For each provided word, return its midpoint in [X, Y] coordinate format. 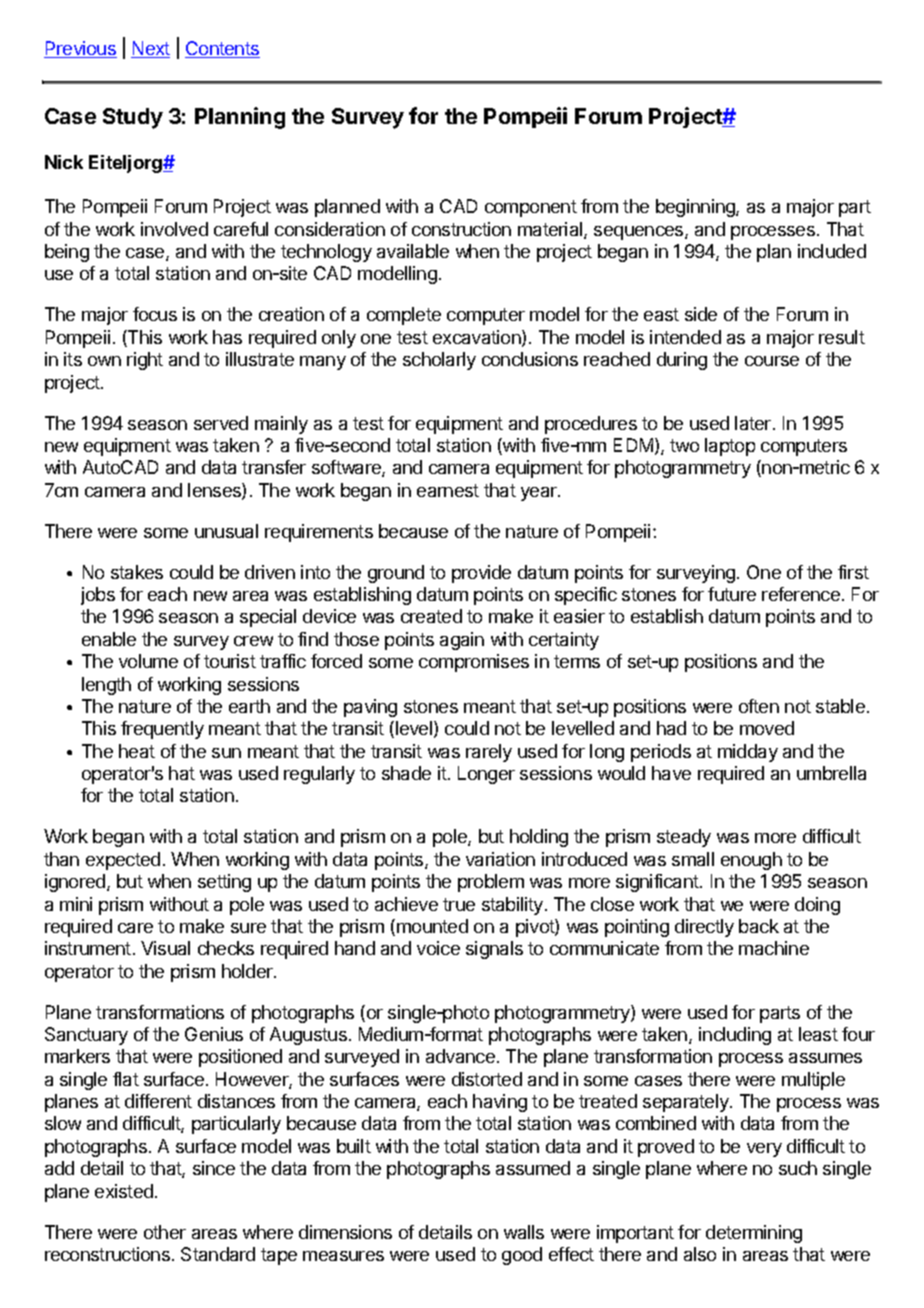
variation [500, 859]
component [531, 208]
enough [751, 861]
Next [150, 49]
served [221, 423]
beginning [696, 208]
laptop [730, 447]
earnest [448, 490]
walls [524, 1232]
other [165, 1232]
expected [123, 861]
